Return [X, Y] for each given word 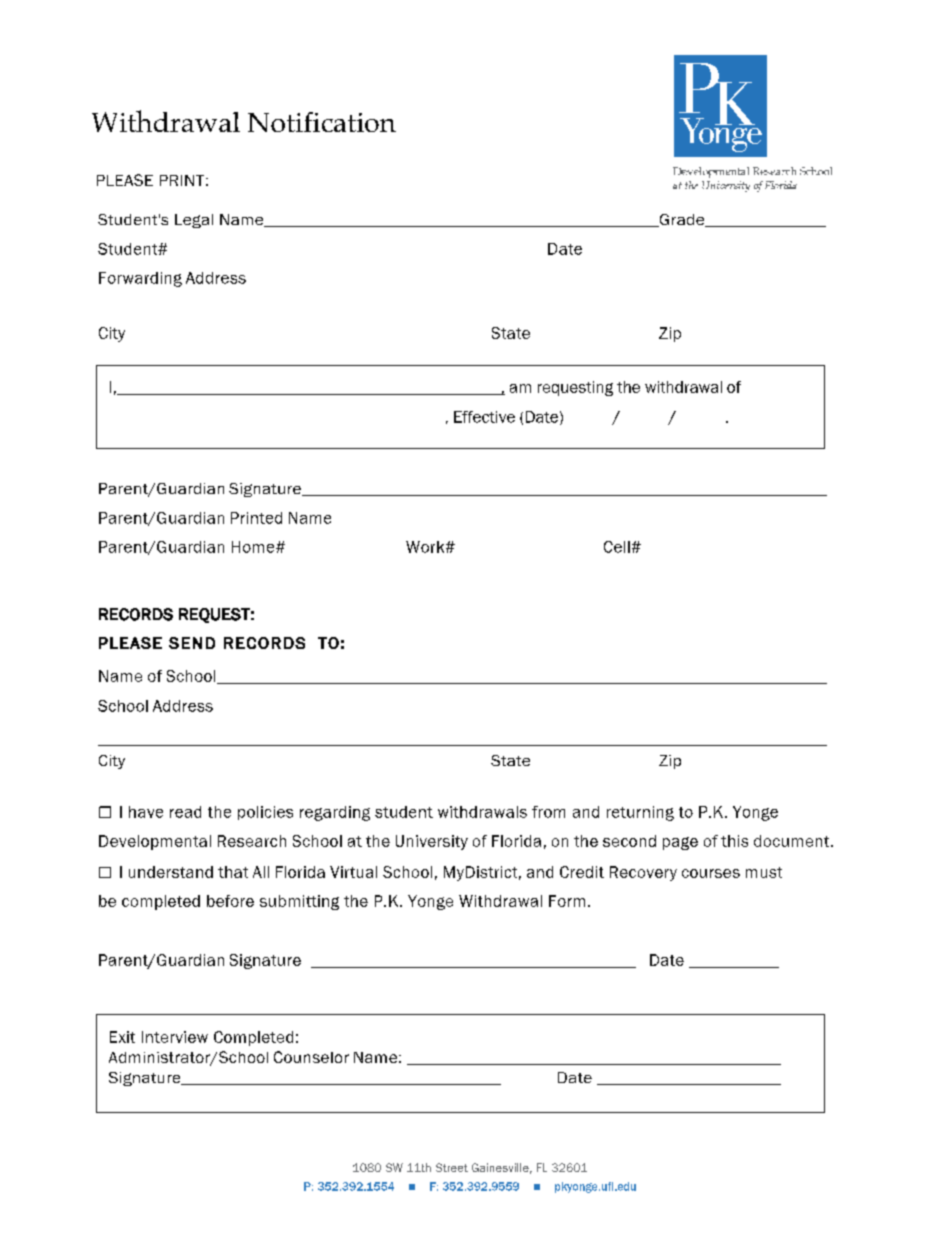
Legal [194, 221]
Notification [322, 122]
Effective [484, 417]
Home [254, 547]
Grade [682, 220]
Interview [175, 1037]
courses [711, 873]
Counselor [311, 1057]
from [548, 812]
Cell [617, 547]
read [185, 812]
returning [640, 813]
